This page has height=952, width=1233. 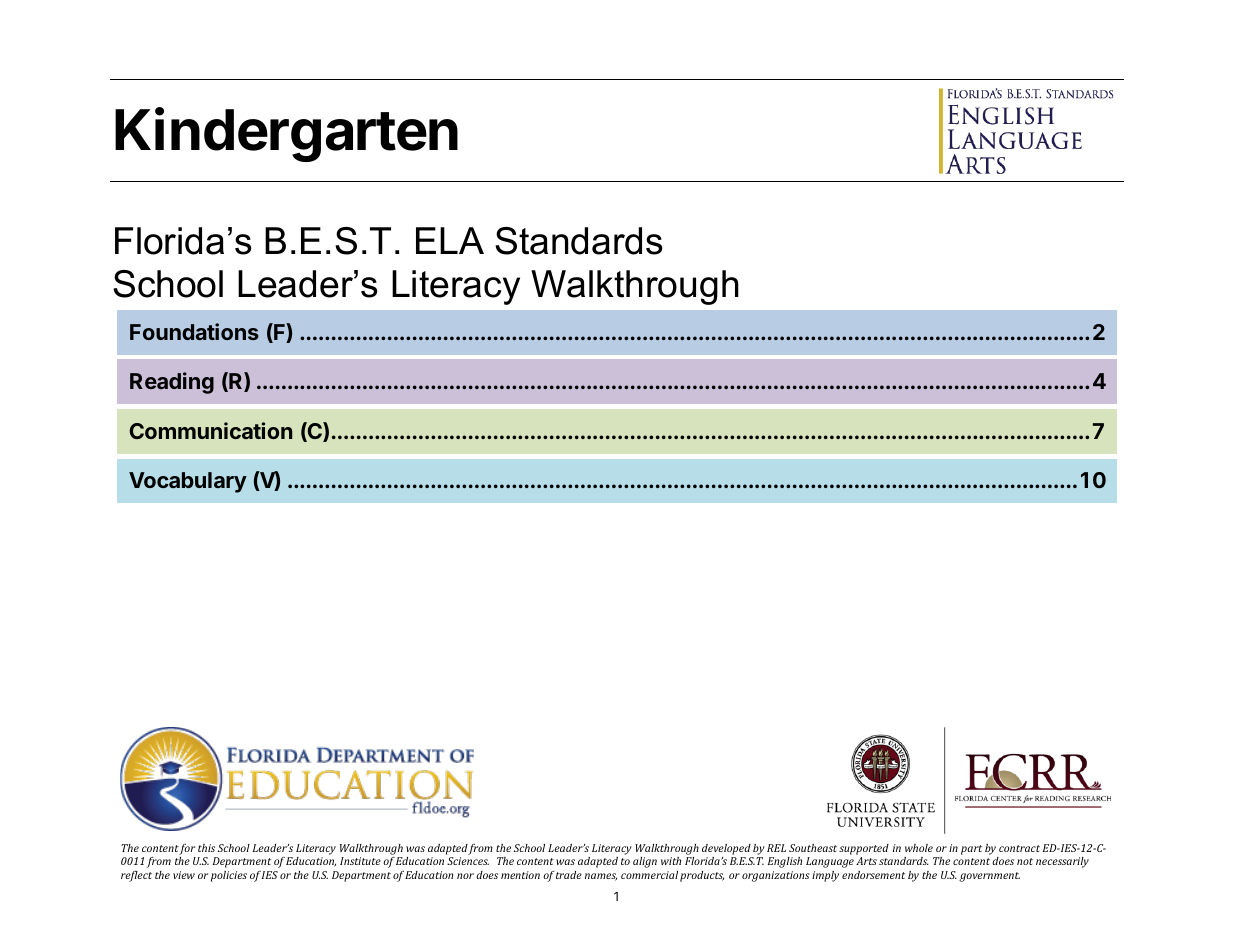 What do you see at coordinates (188, 482) in the page?
I see `Vocabulary` at bounding box center [188, 482].
